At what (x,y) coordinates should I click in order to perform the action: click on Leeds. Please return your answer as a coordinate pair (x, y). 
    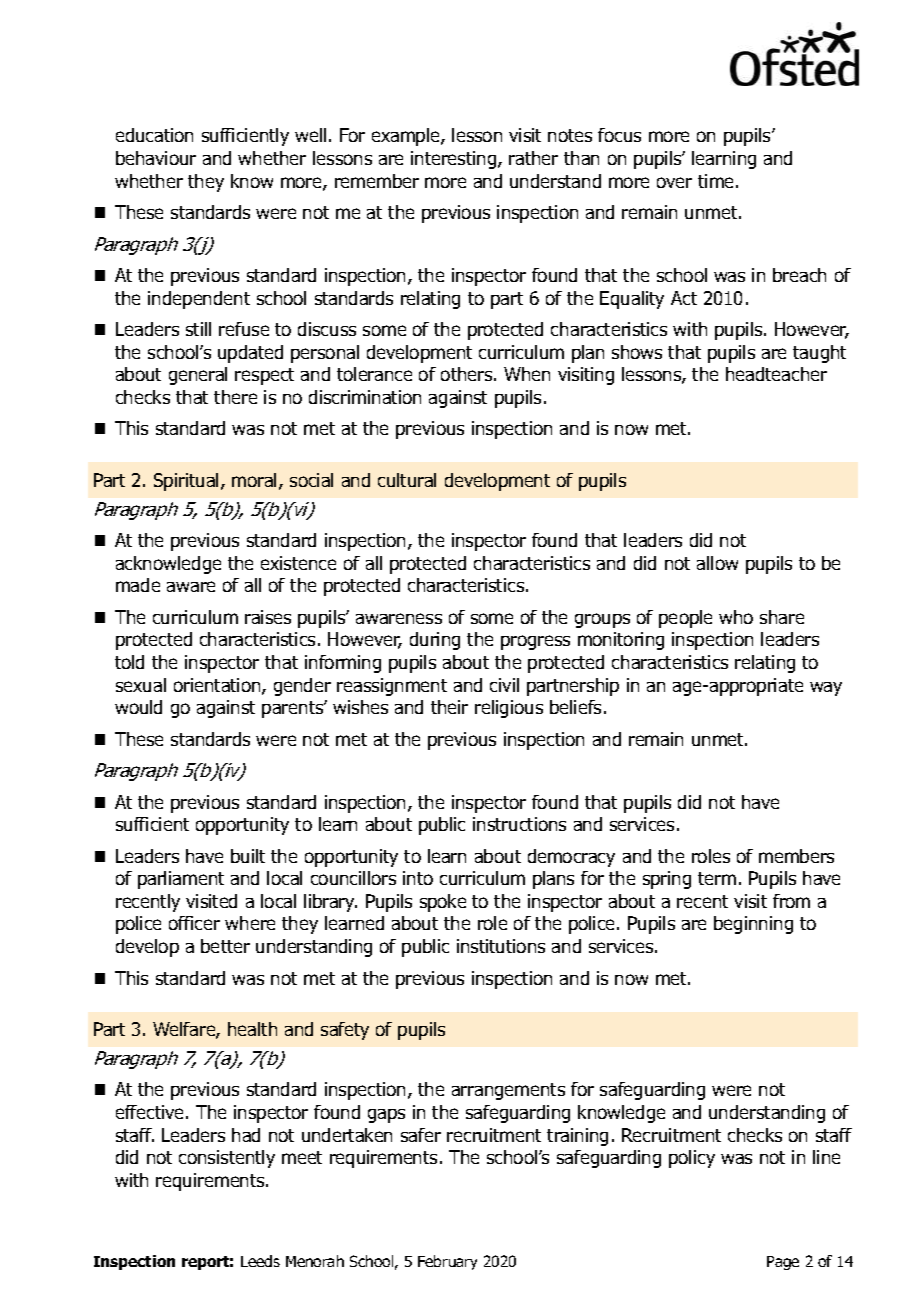
    Looking at the image, I should click on (260, 1261).
